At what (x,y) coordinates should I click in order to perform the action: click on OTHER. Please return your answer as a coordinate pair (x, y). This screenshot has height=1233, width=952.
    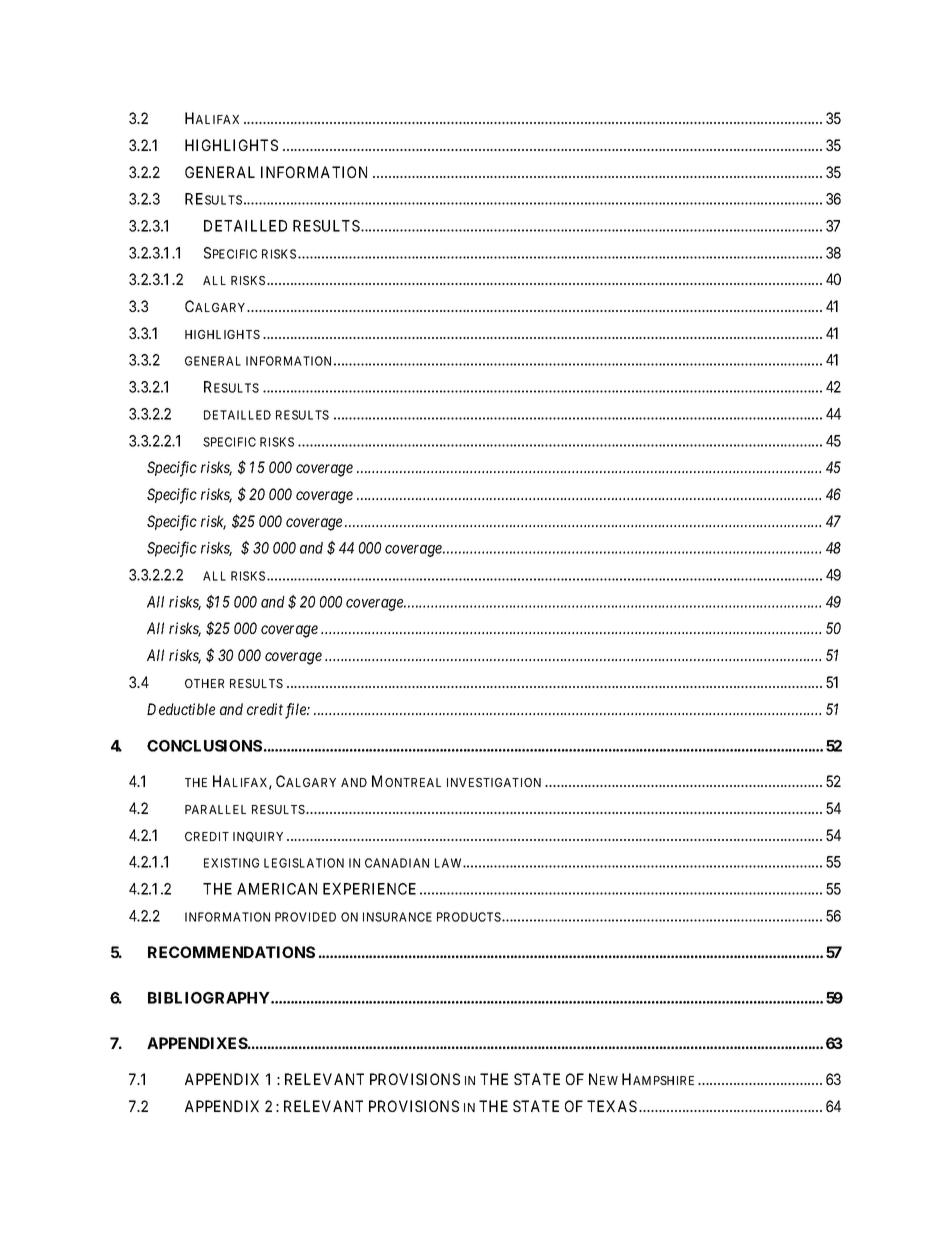
    Looking at the image, I should click on (204, 683).
